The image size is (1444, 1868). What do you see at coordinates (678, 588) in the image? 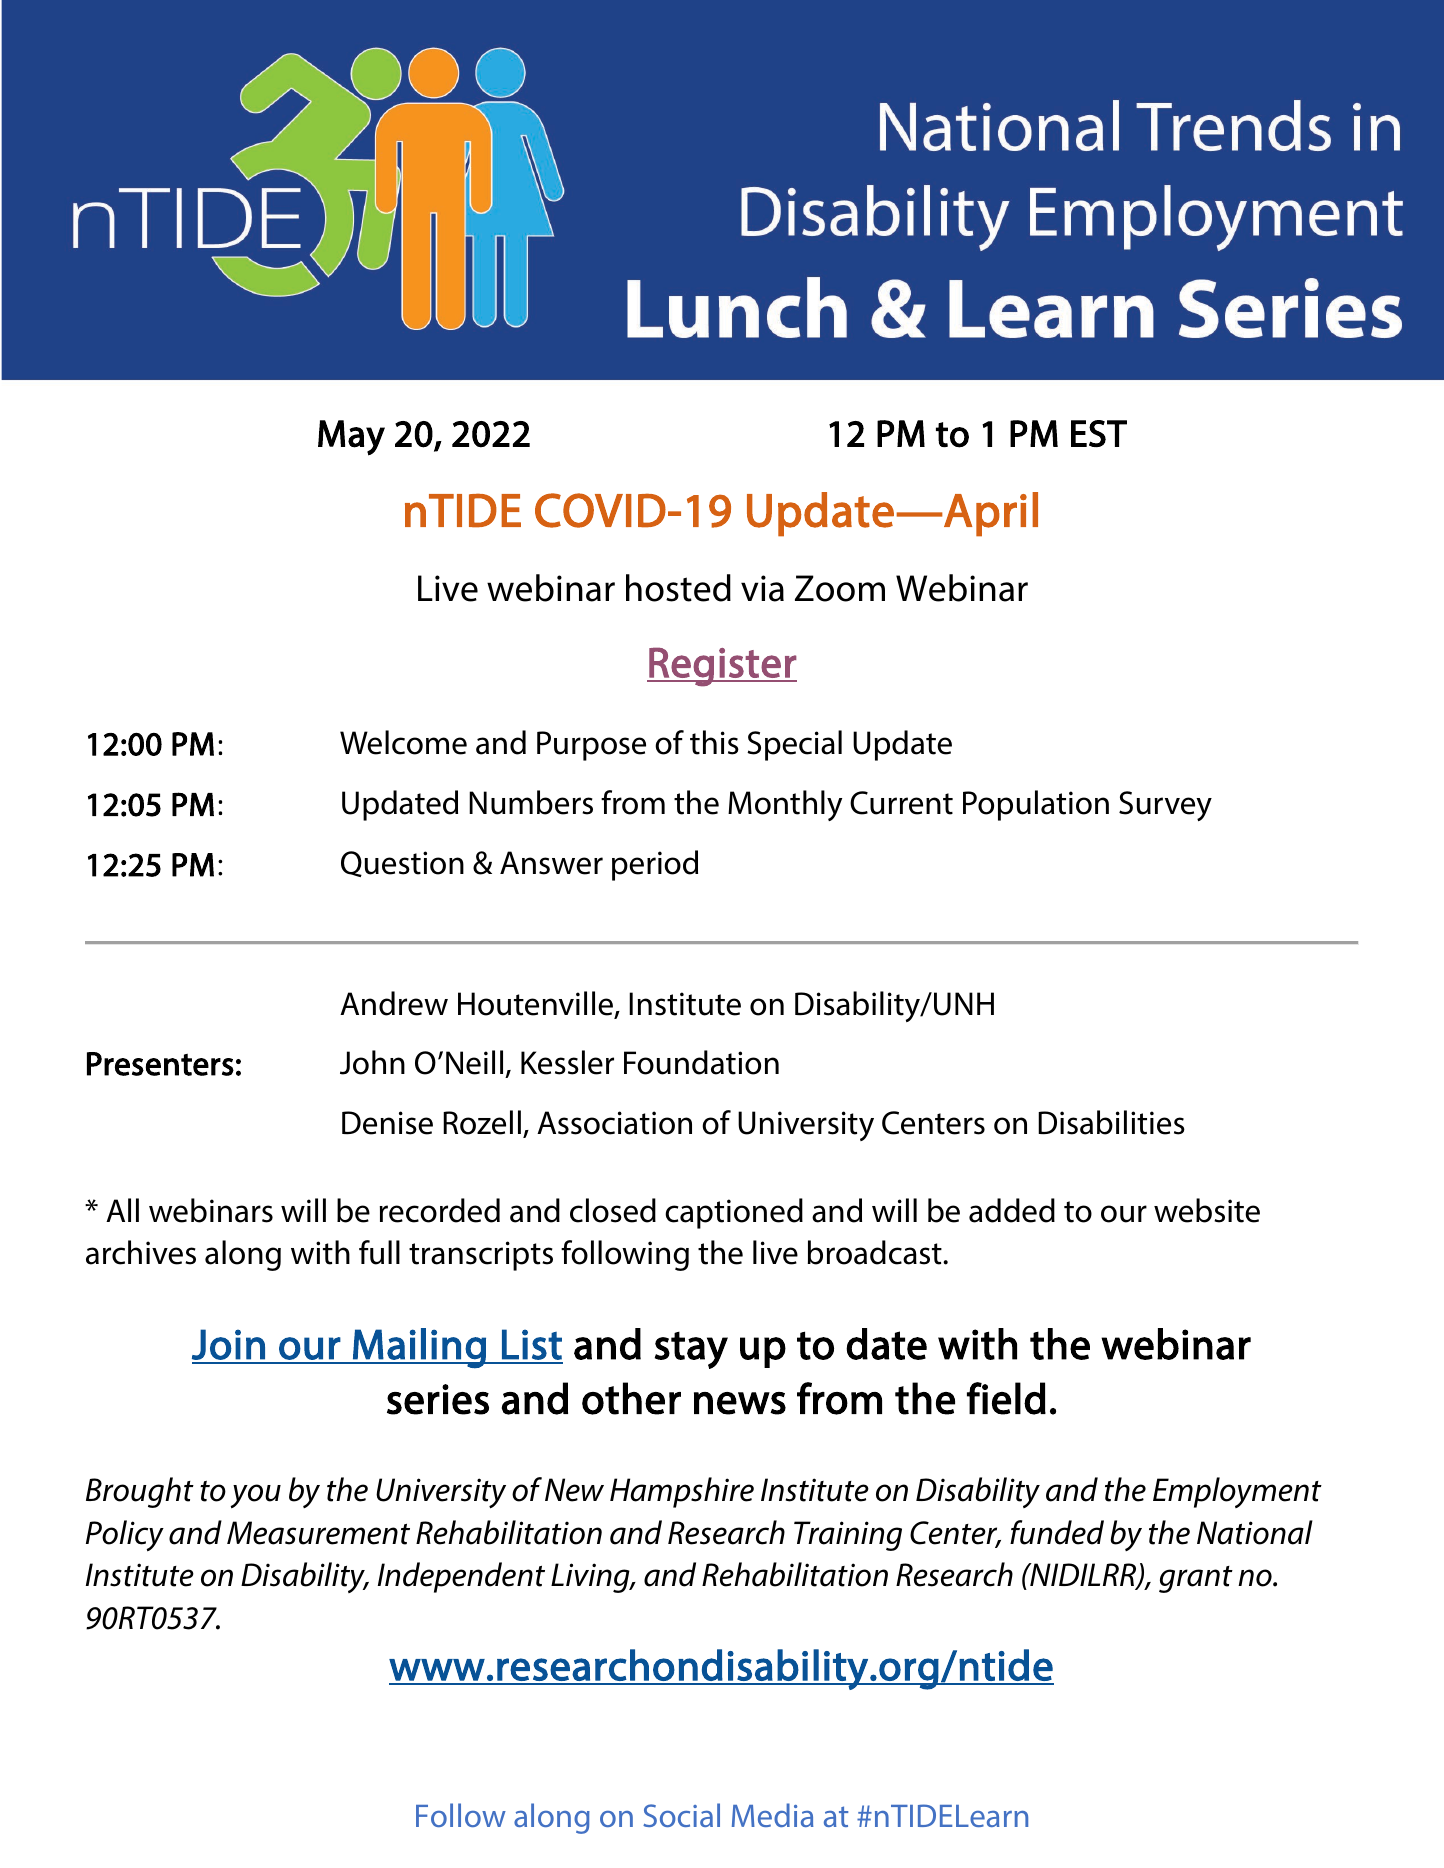
I see `hosted` at bounding box center [678, 588].
